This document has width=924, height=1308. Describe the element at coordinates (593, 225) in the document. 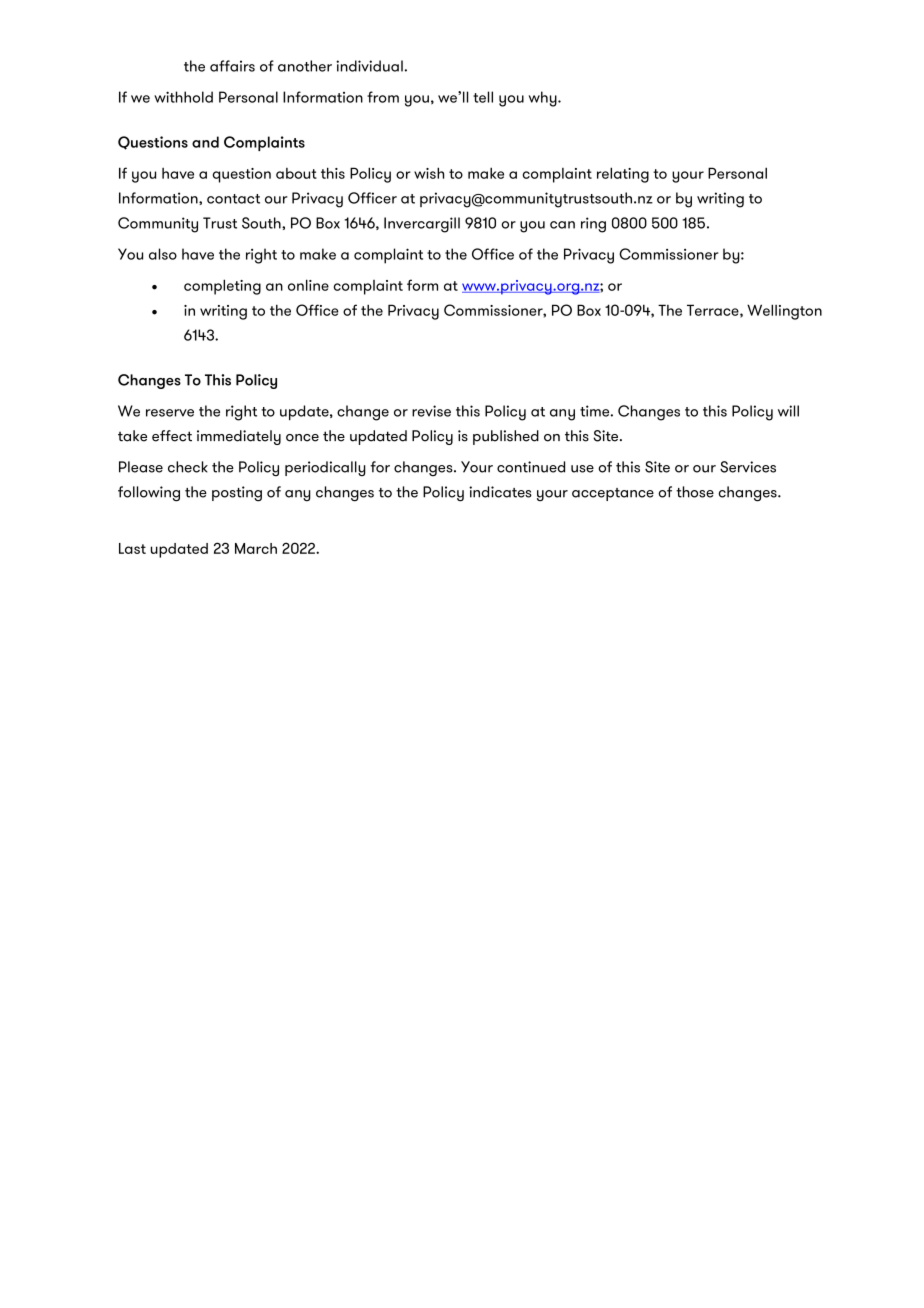

I see `ring` at that location.
